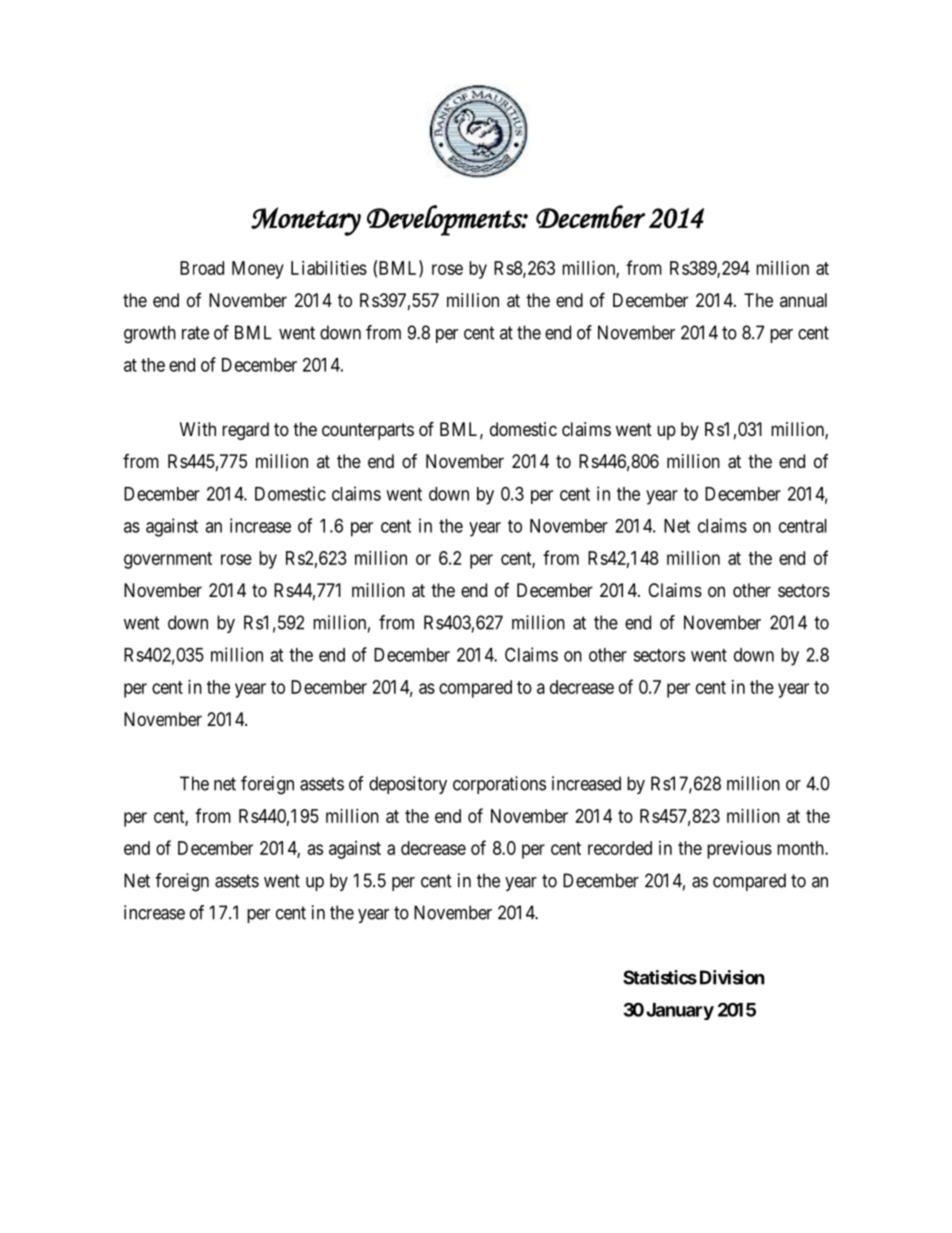 The image size is (952, 1233). Describe the element at coordinates (499, 785) in the screenshot. I see `corporations` at that location.
